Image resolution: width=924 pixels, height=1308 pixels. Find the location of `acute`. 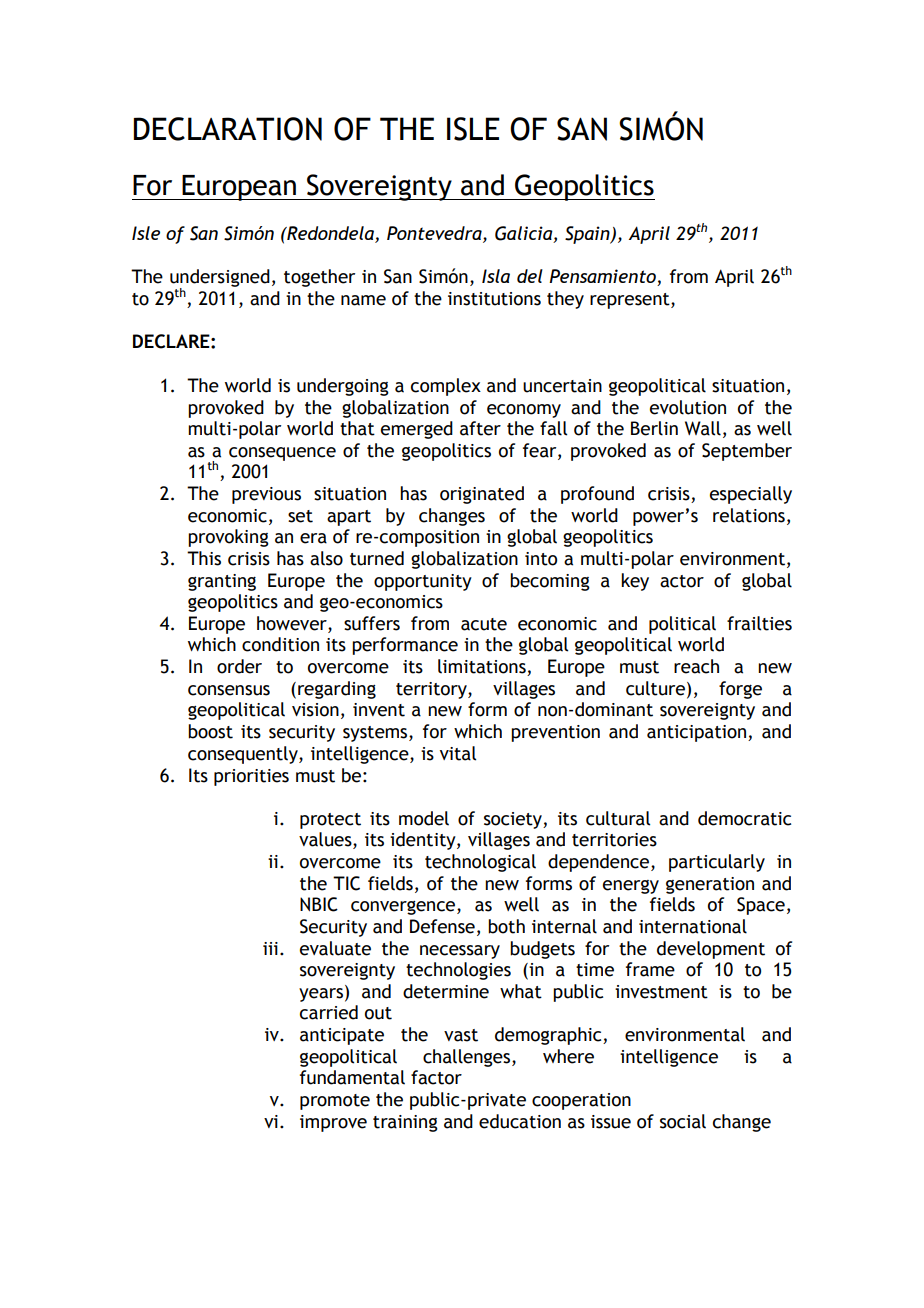

acute is located at coordinates (484, 624).
